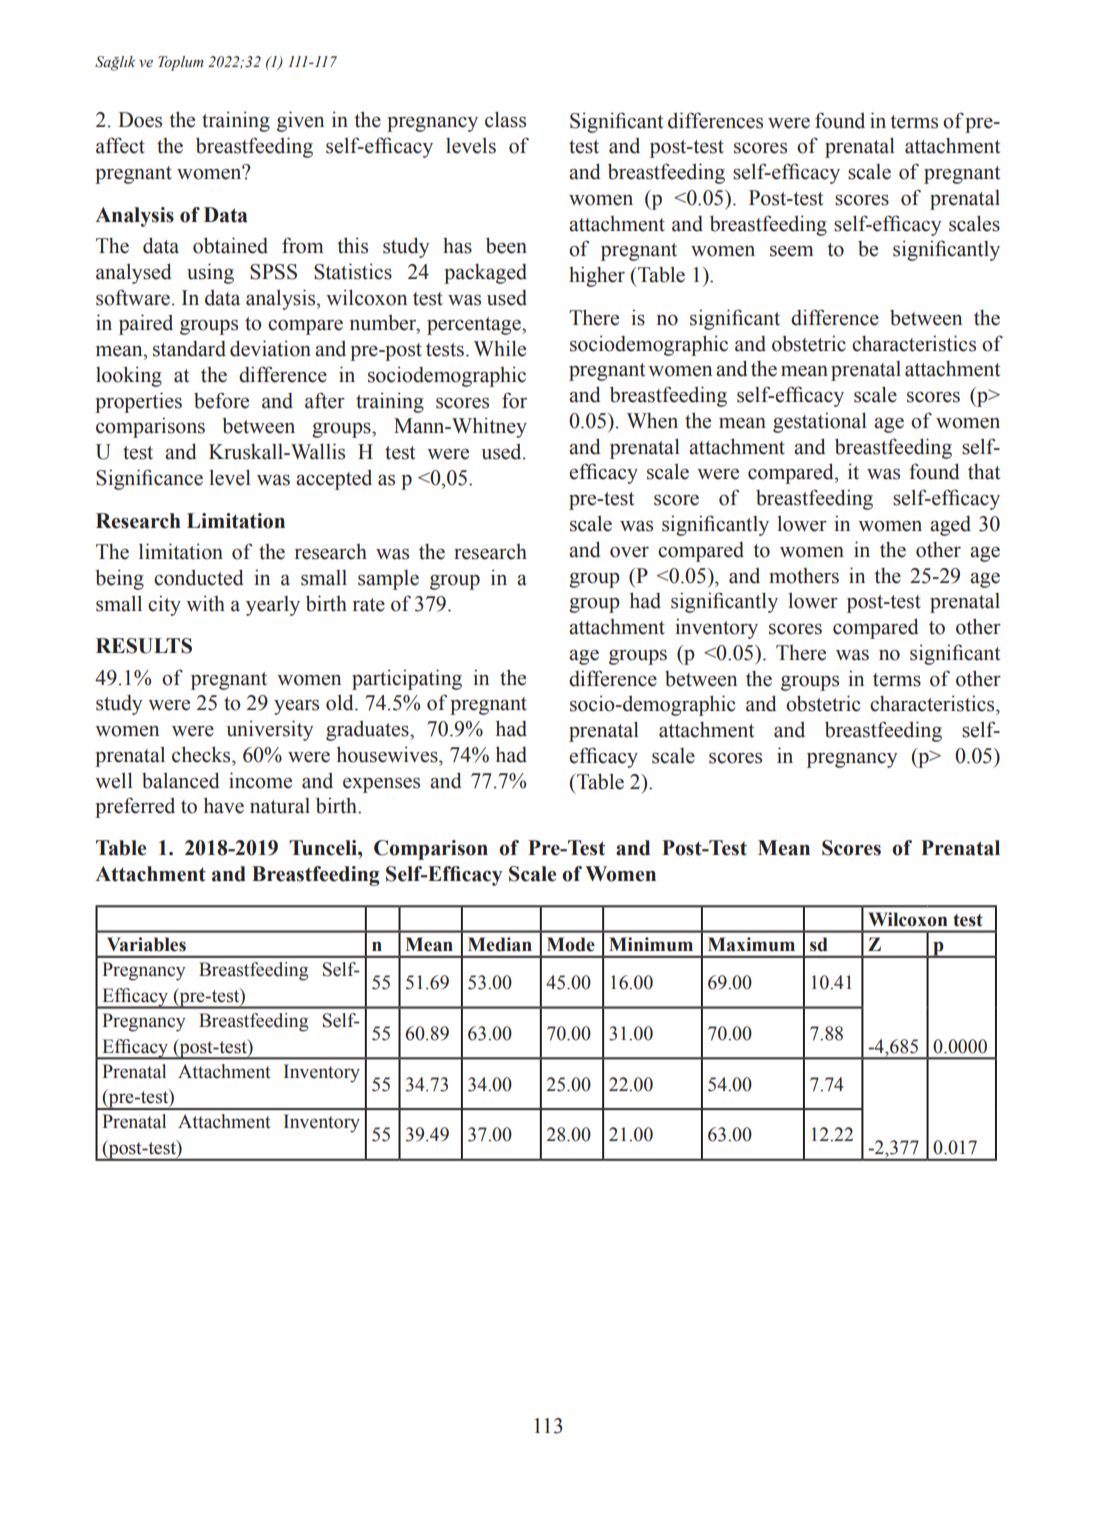 Image resolution: width=1096 pixels, height=1517 pixels. I want to click on class, so click(505, 119).
